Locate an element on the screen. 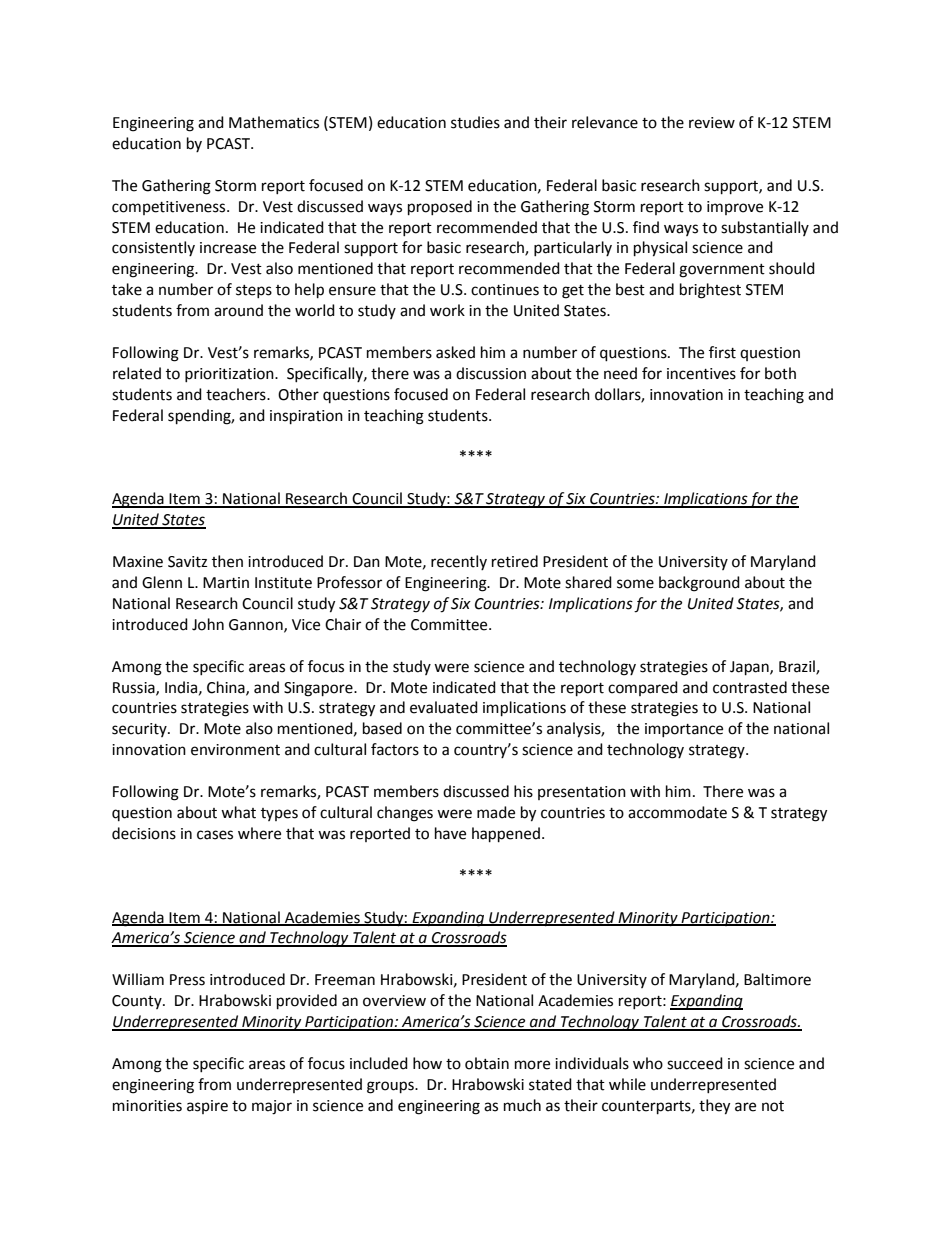 The height and width of the screenshot is (1233, 952). Mathematics is located at coordinates (274, 122).
